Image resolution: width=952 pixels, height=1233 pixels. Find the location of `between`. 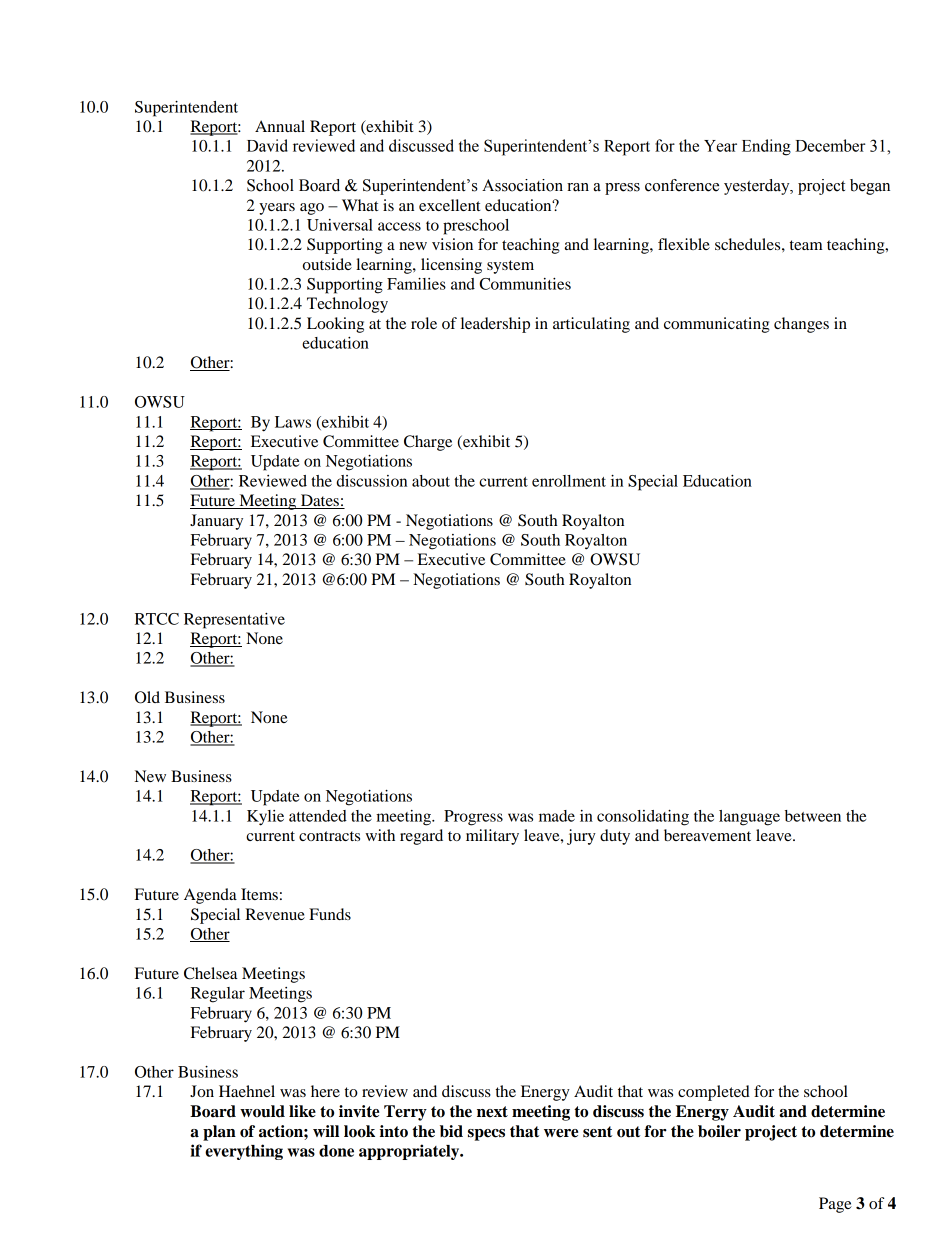

between is located at coordinates (813, 816).
